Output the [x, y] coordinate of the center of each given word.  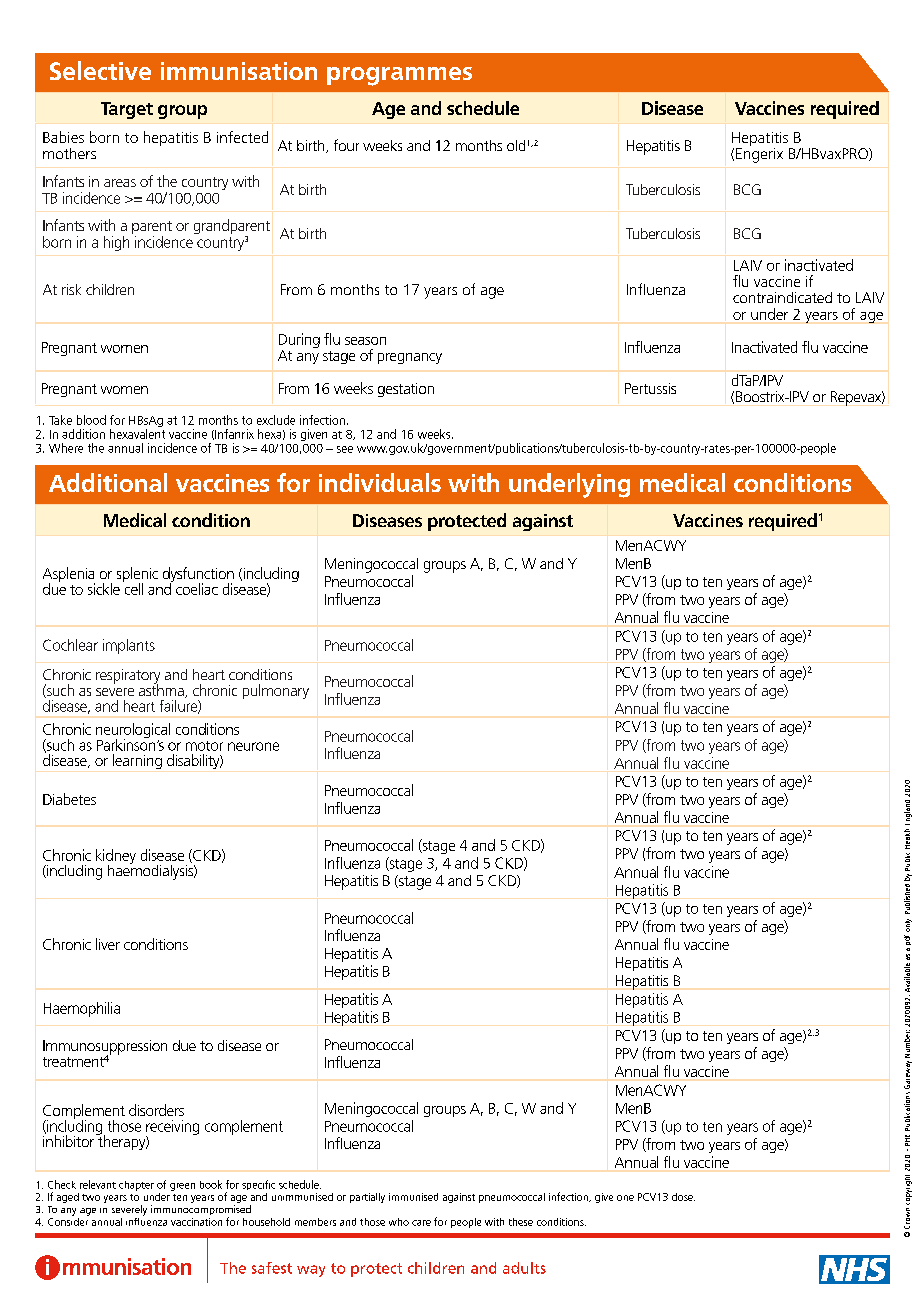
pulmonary [276, 691]
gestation [406, 390]
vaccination [196, 1222]
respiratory [128, 677]
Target [127, 110]
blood [91, 420]
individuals [380, 482]
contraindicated [782, 297]
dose [683, 1197]
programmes [399, 76]
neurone [253, 746]
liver [108, 944]
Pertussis [650, 388]
